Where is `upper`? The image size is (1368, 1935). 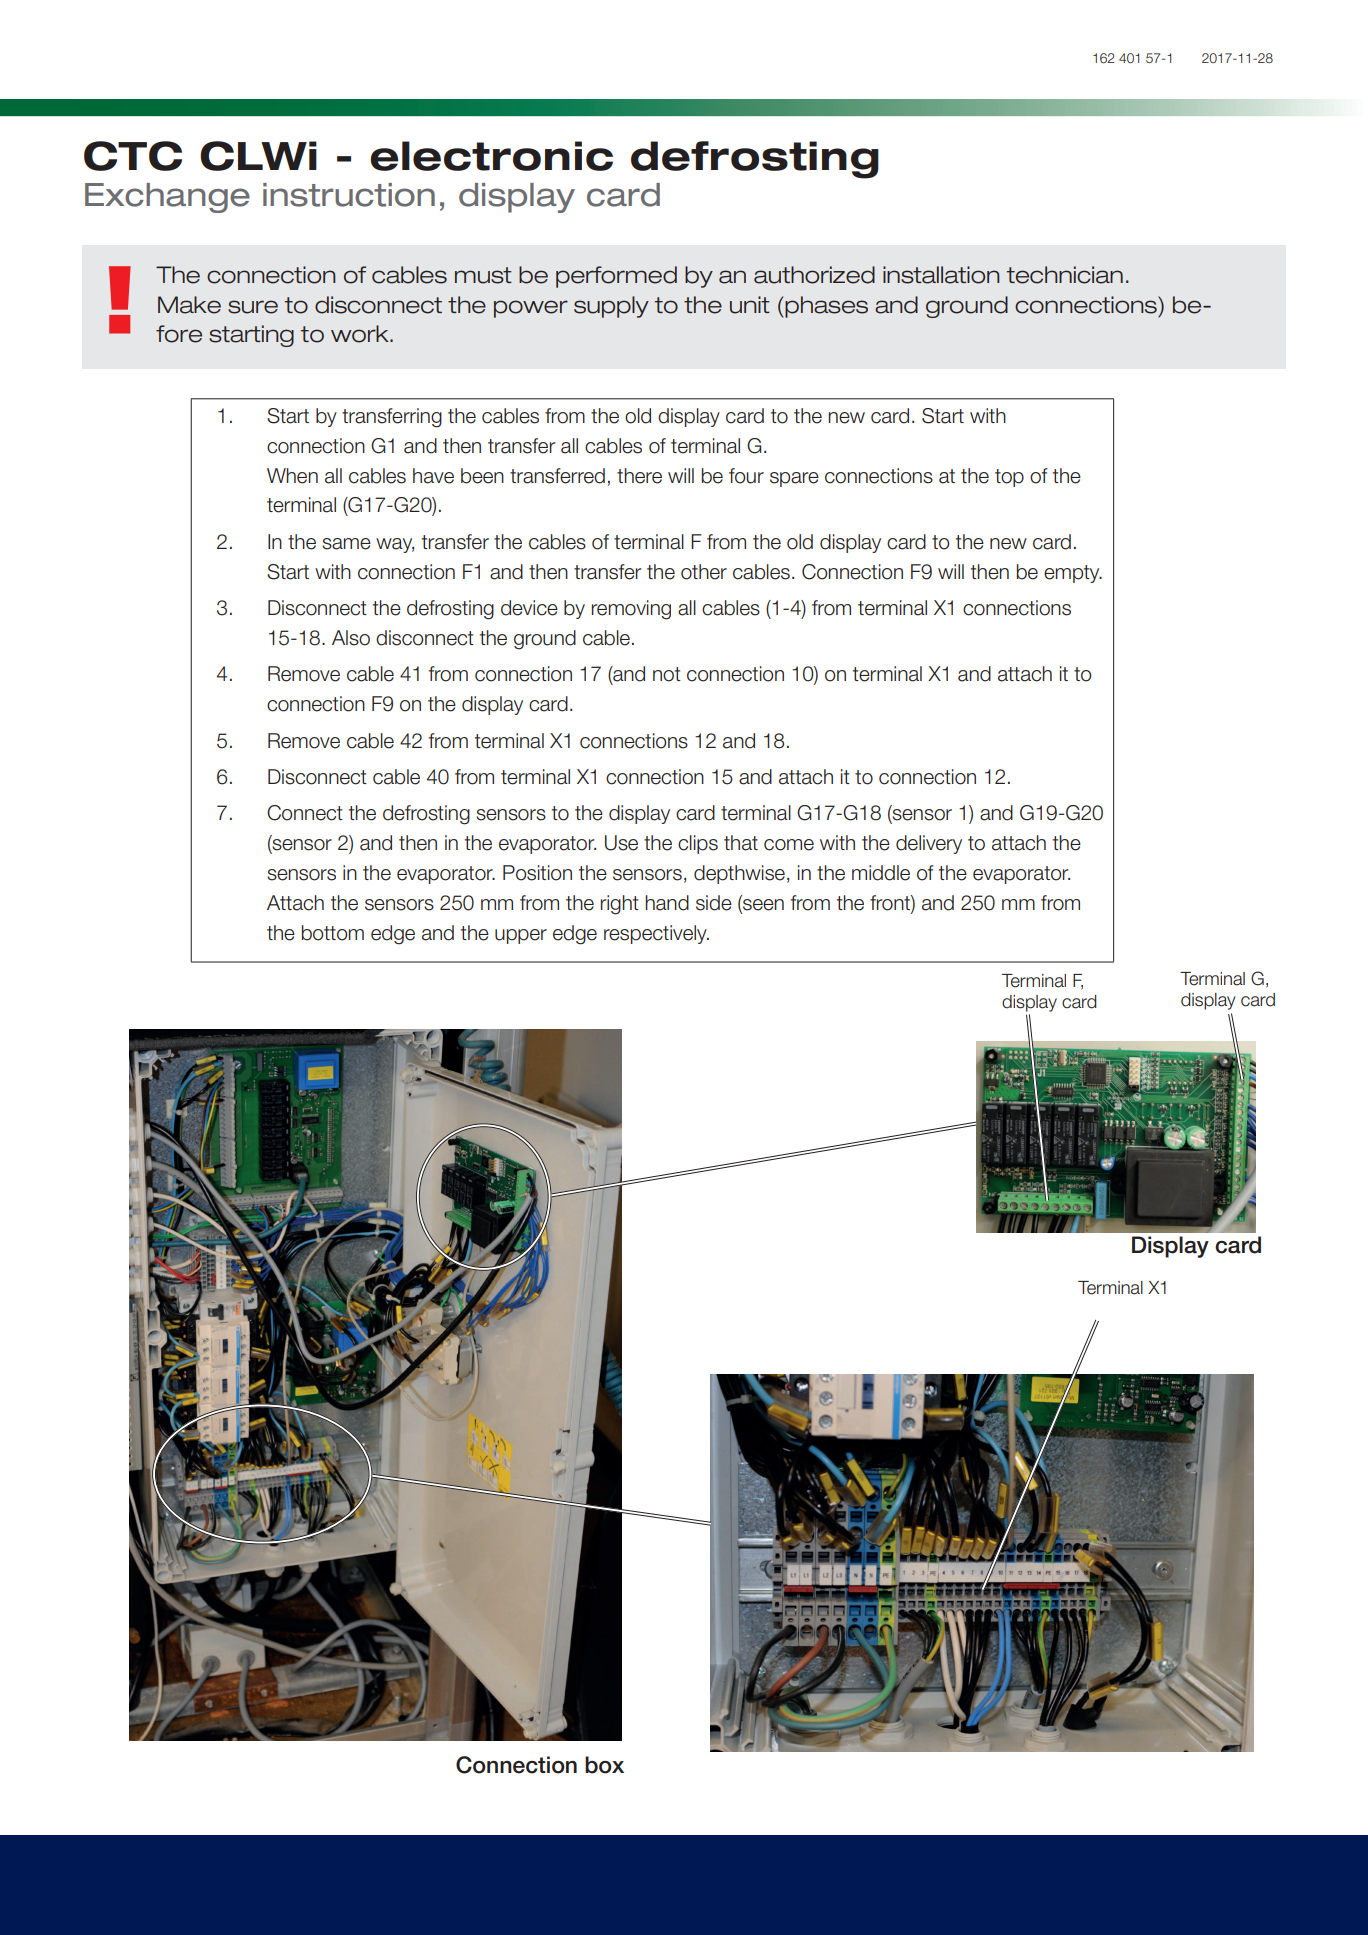
upper is located at coordinates (521, 936).
